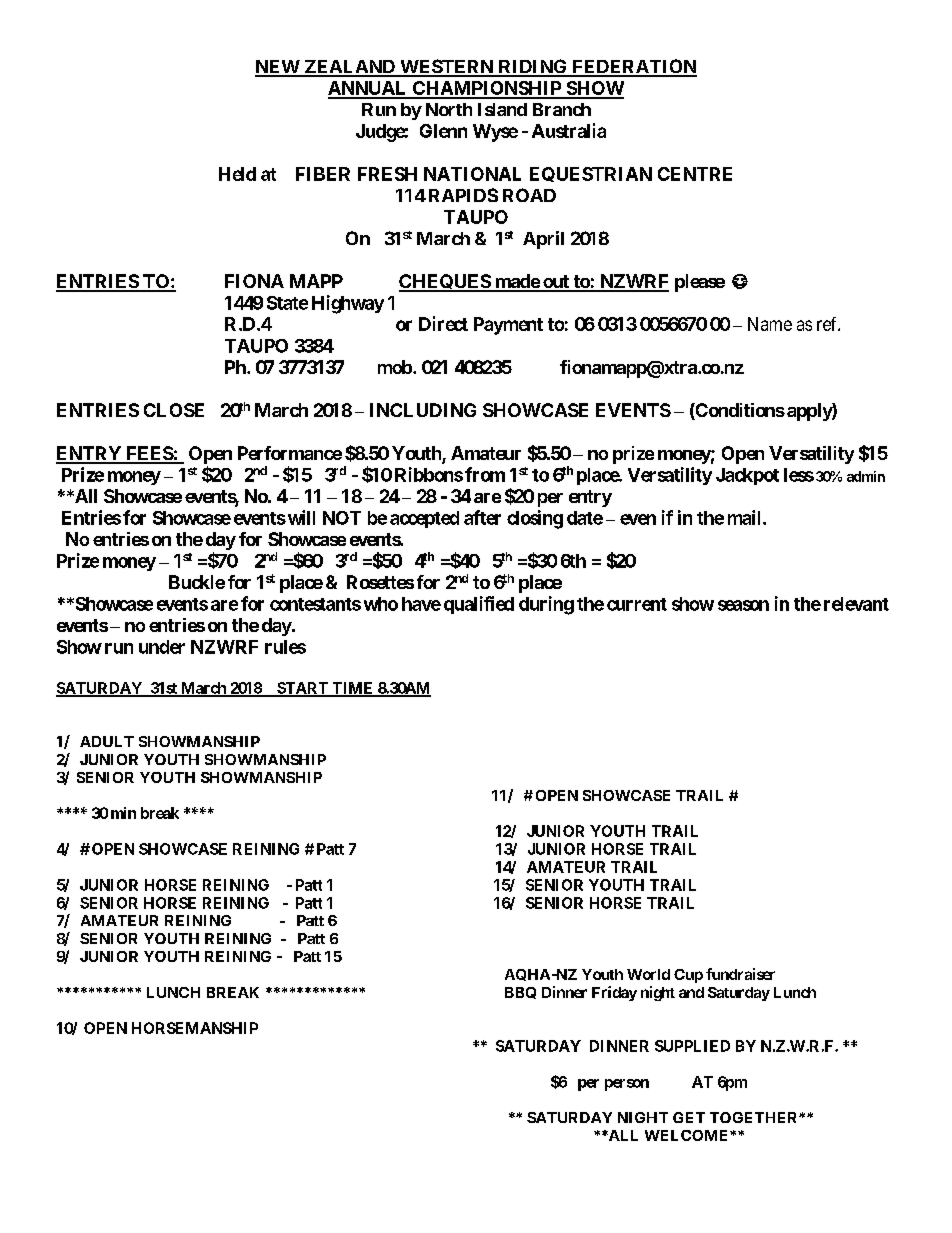  I want to click on person, so click(627, 1085).
